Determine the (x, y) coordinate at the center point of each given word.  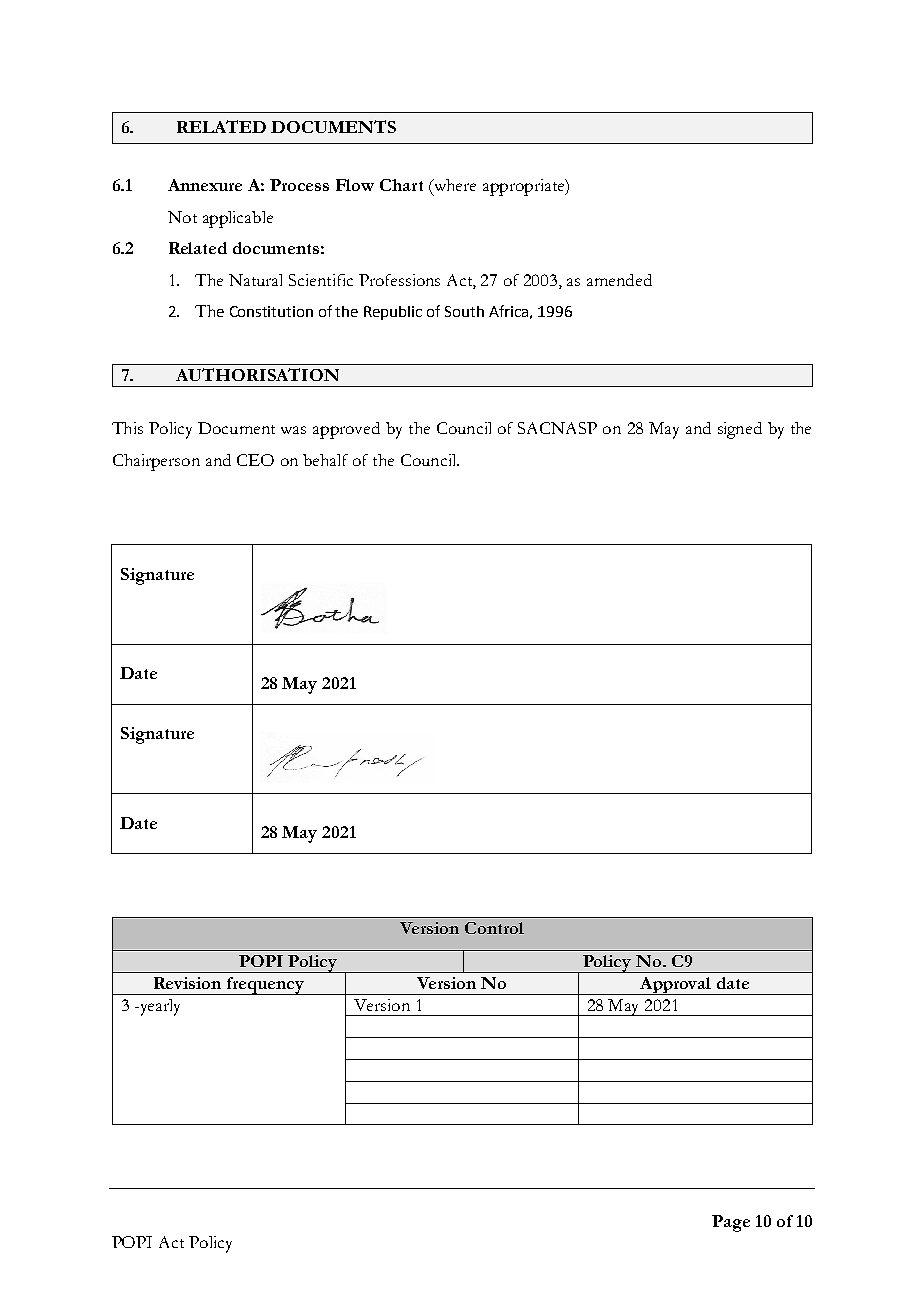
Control (494, 928)
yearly (158, 1007)
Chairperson (156, 462)
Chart (401, 185)
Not (182, 217)
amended (619, 280)
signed (740, 430)
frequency (265, 986)
